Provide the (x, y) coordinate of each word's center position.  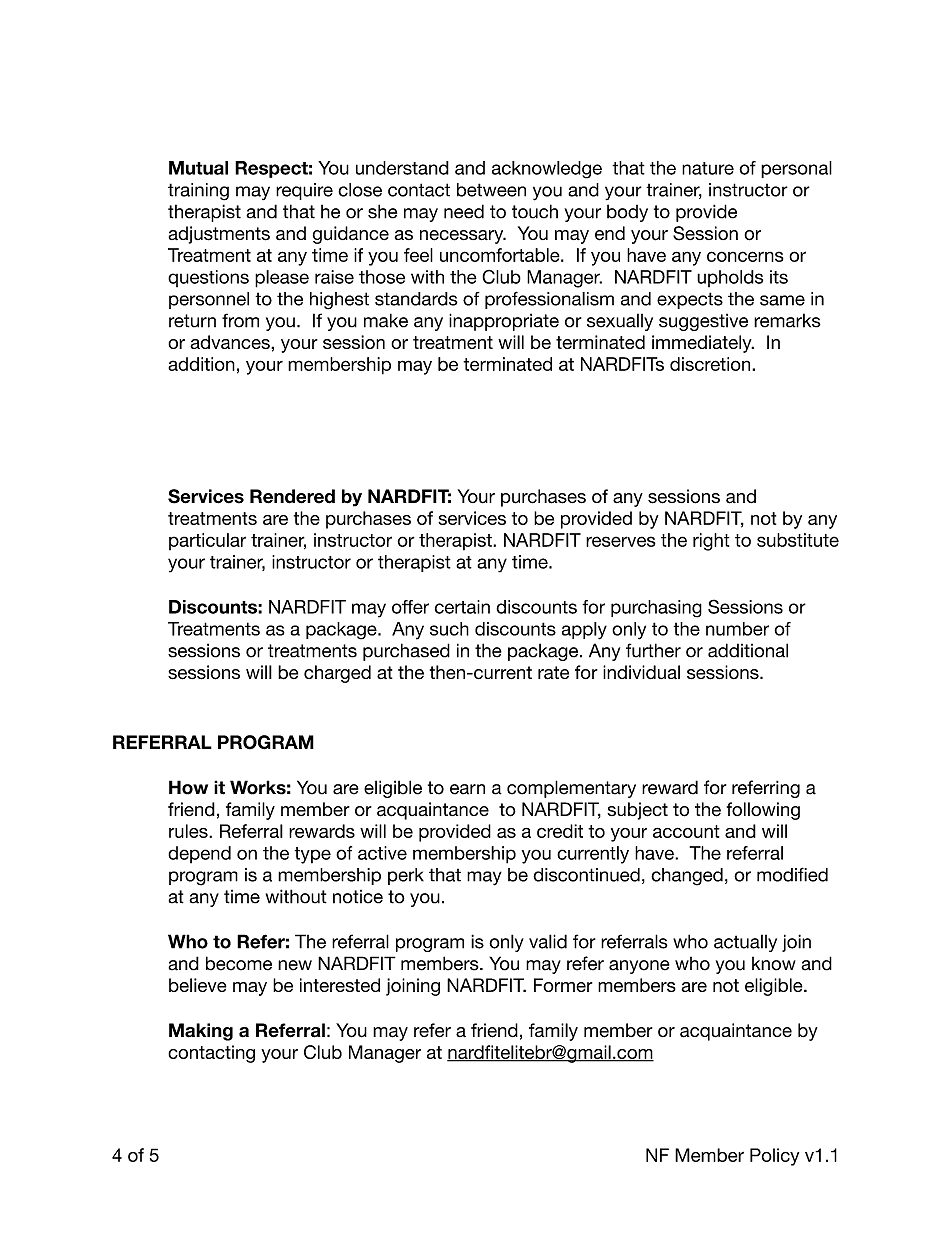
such (449, 629)
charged (337, 674)
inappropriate (504, 322)
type (312, 855)
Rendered (292, 496)
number (737, 629)
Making (201, 1032)
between (491, 190)
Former (563, 985)
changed (687, 877)
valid (548, 941)
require (304, 191)
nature (708, 168)
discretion (711, 364)
